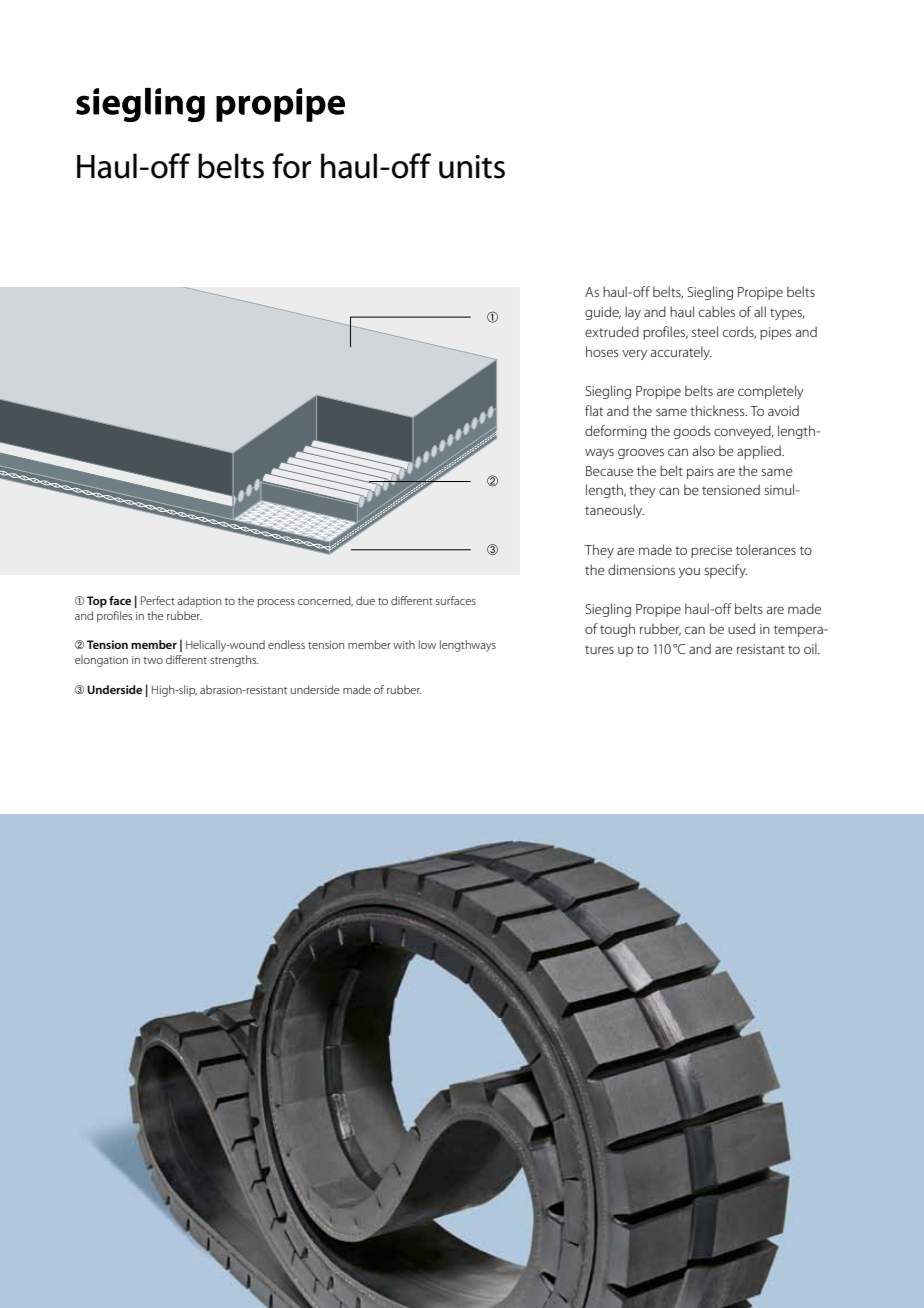  I want to click on Perfect, so click(158, 600).
